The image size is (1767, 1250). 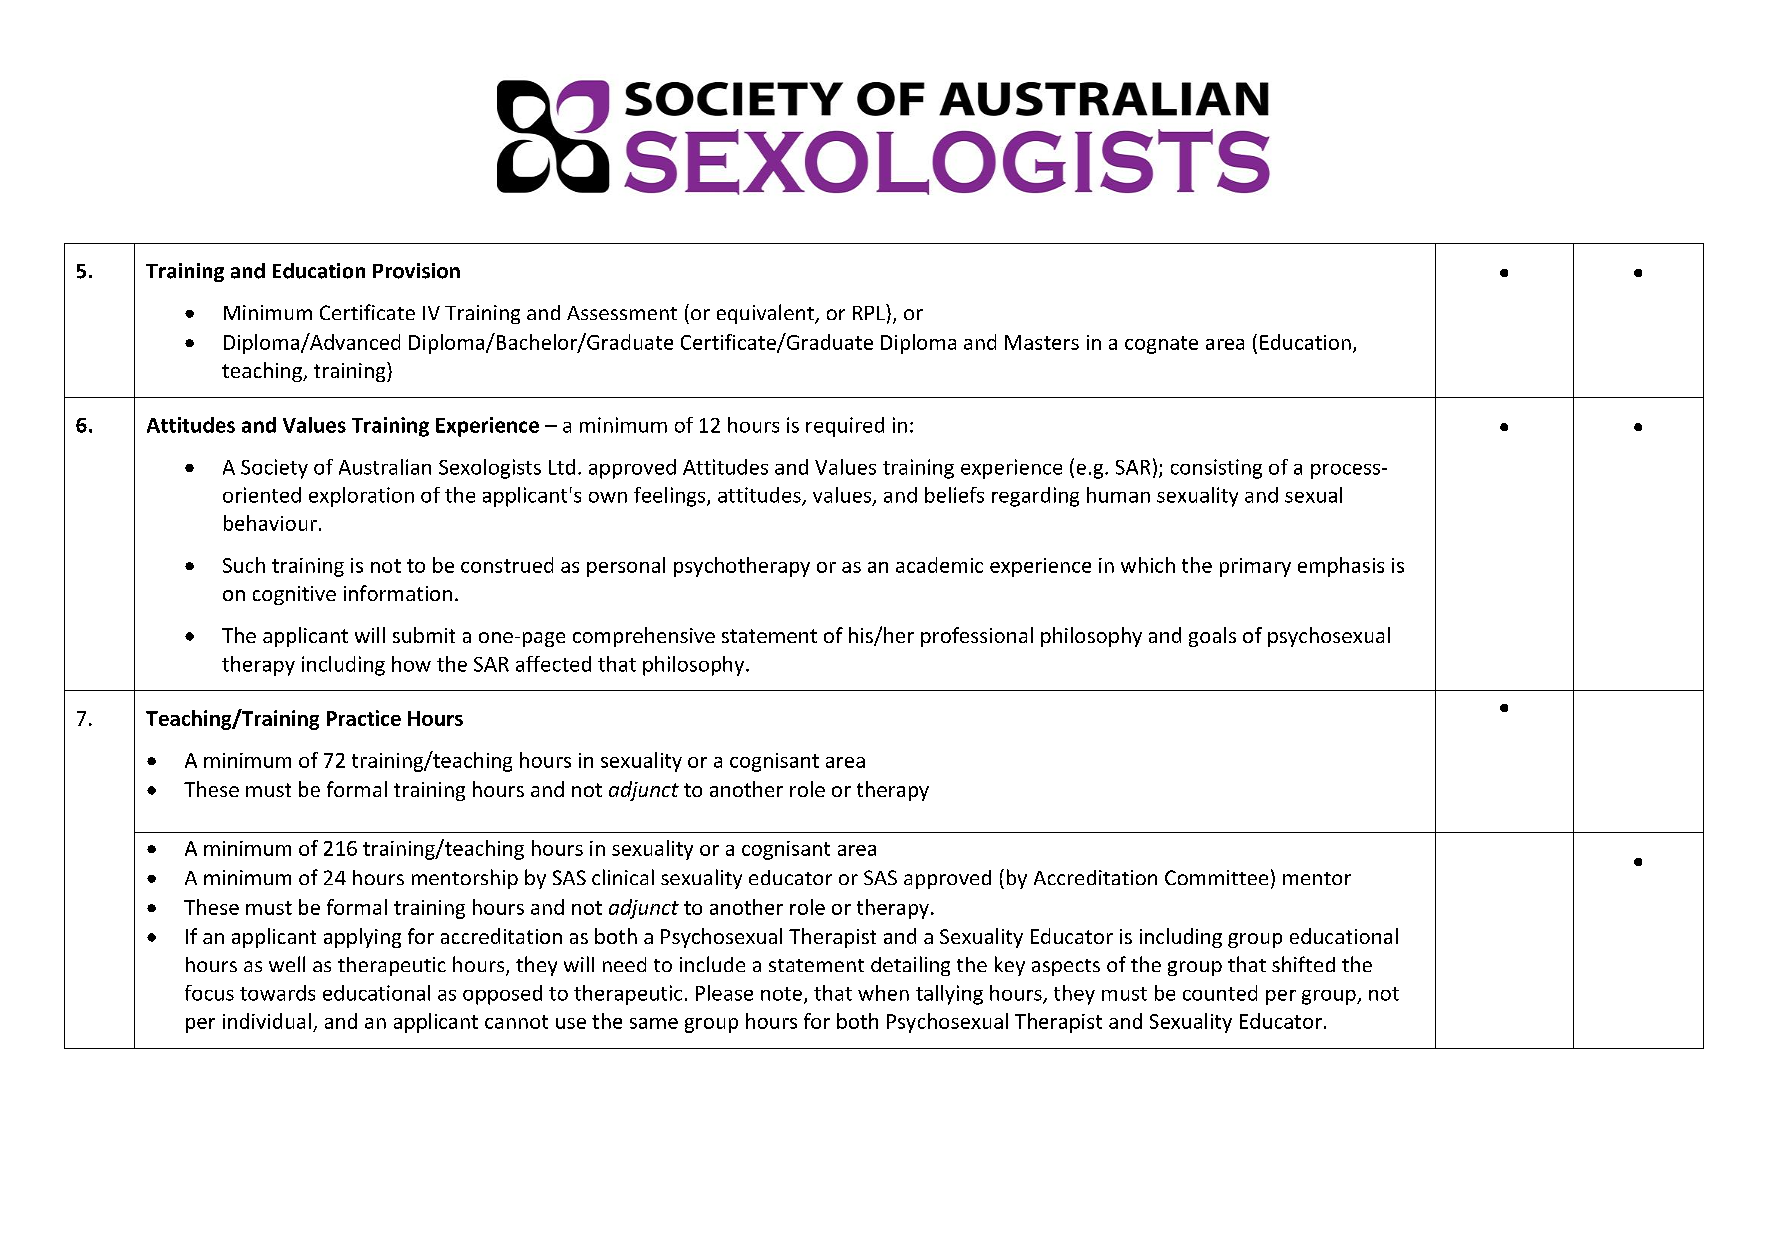 I want to click on primary, so click(x=1255, y=567).
